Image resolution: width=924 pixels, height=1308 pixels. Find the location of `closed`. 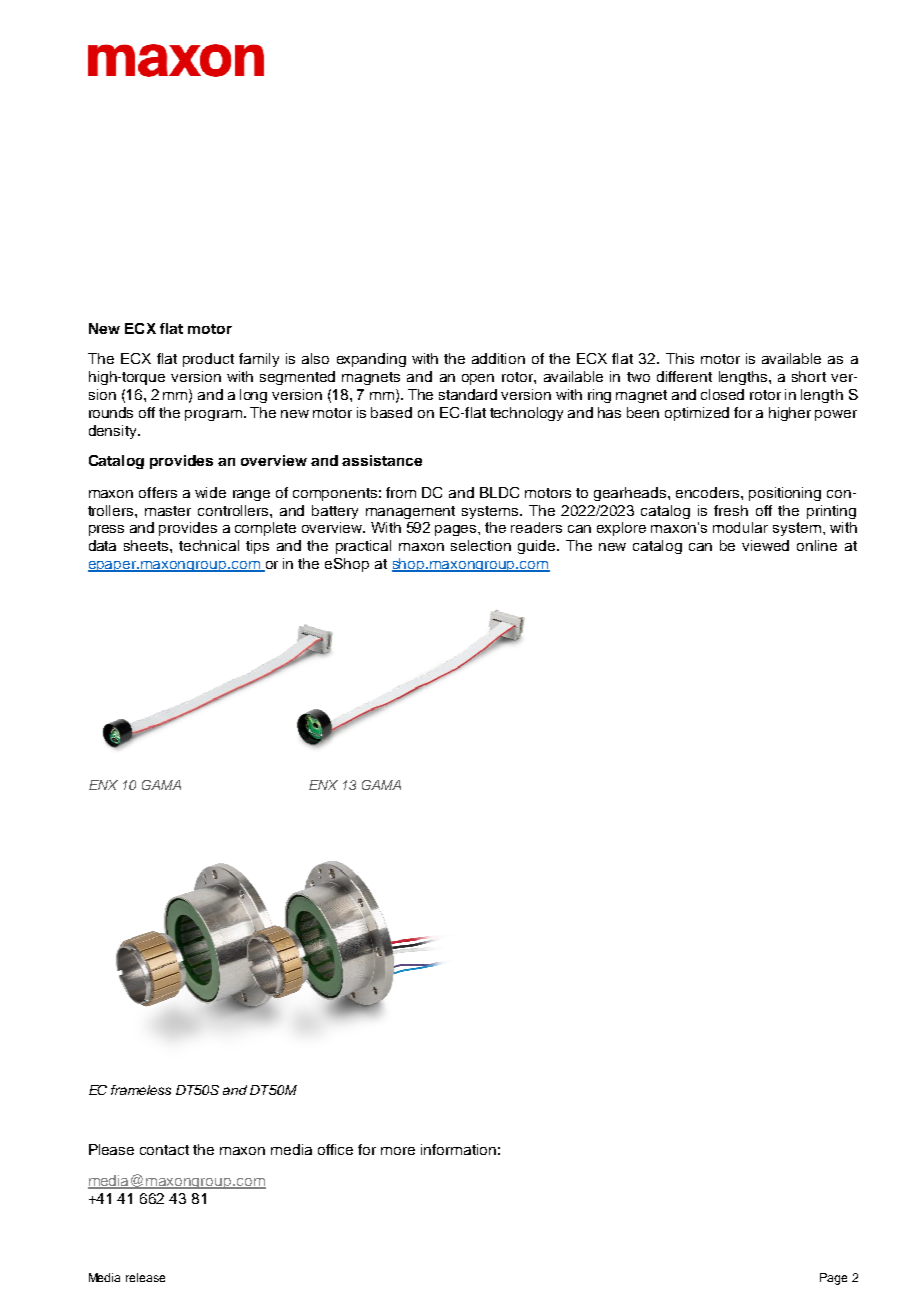

closed is located at coordinates (722, 394).
